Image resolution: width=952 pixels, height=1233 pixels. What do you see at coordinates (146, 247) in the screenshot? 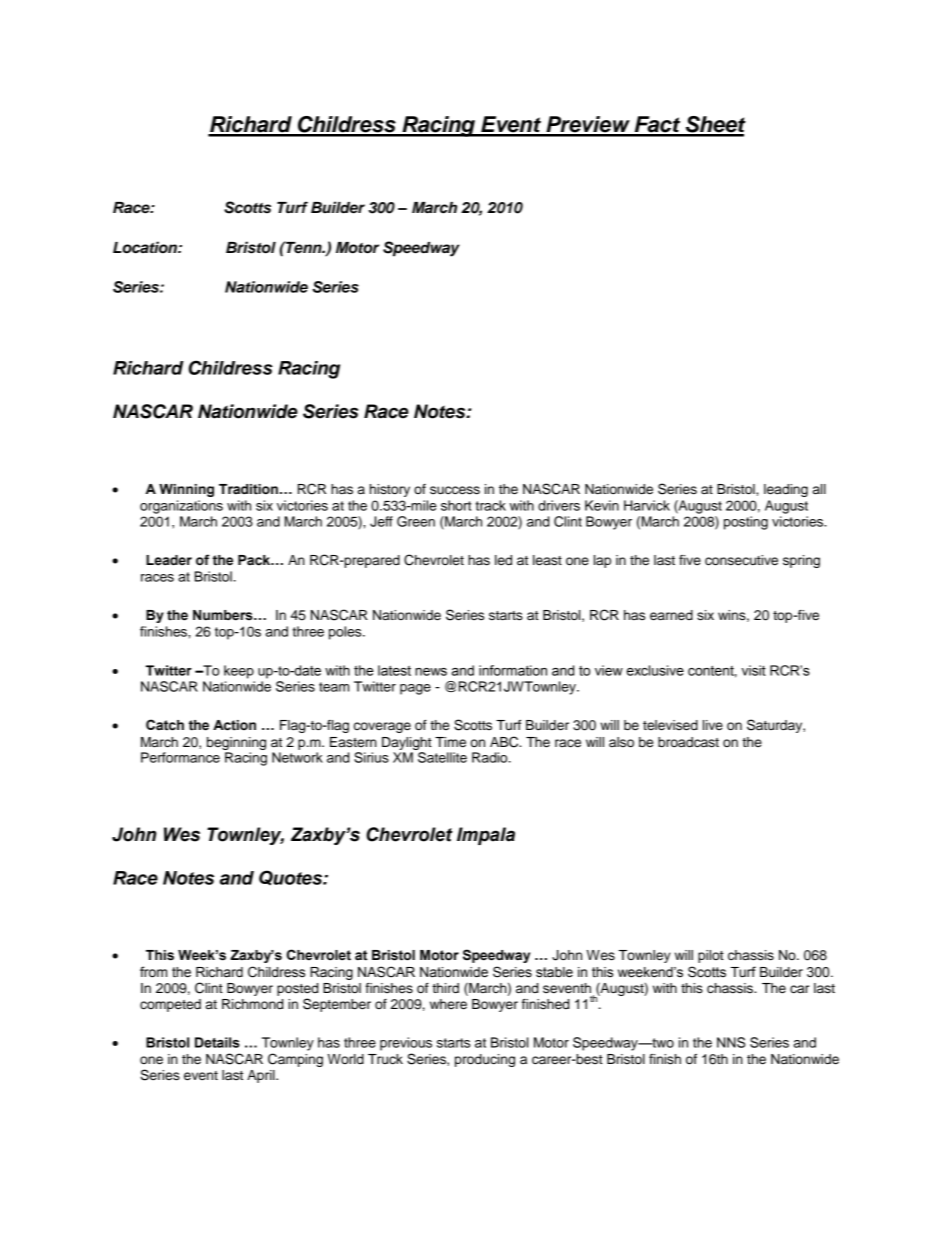
I see `Location` at bounding box center [146, 247].
